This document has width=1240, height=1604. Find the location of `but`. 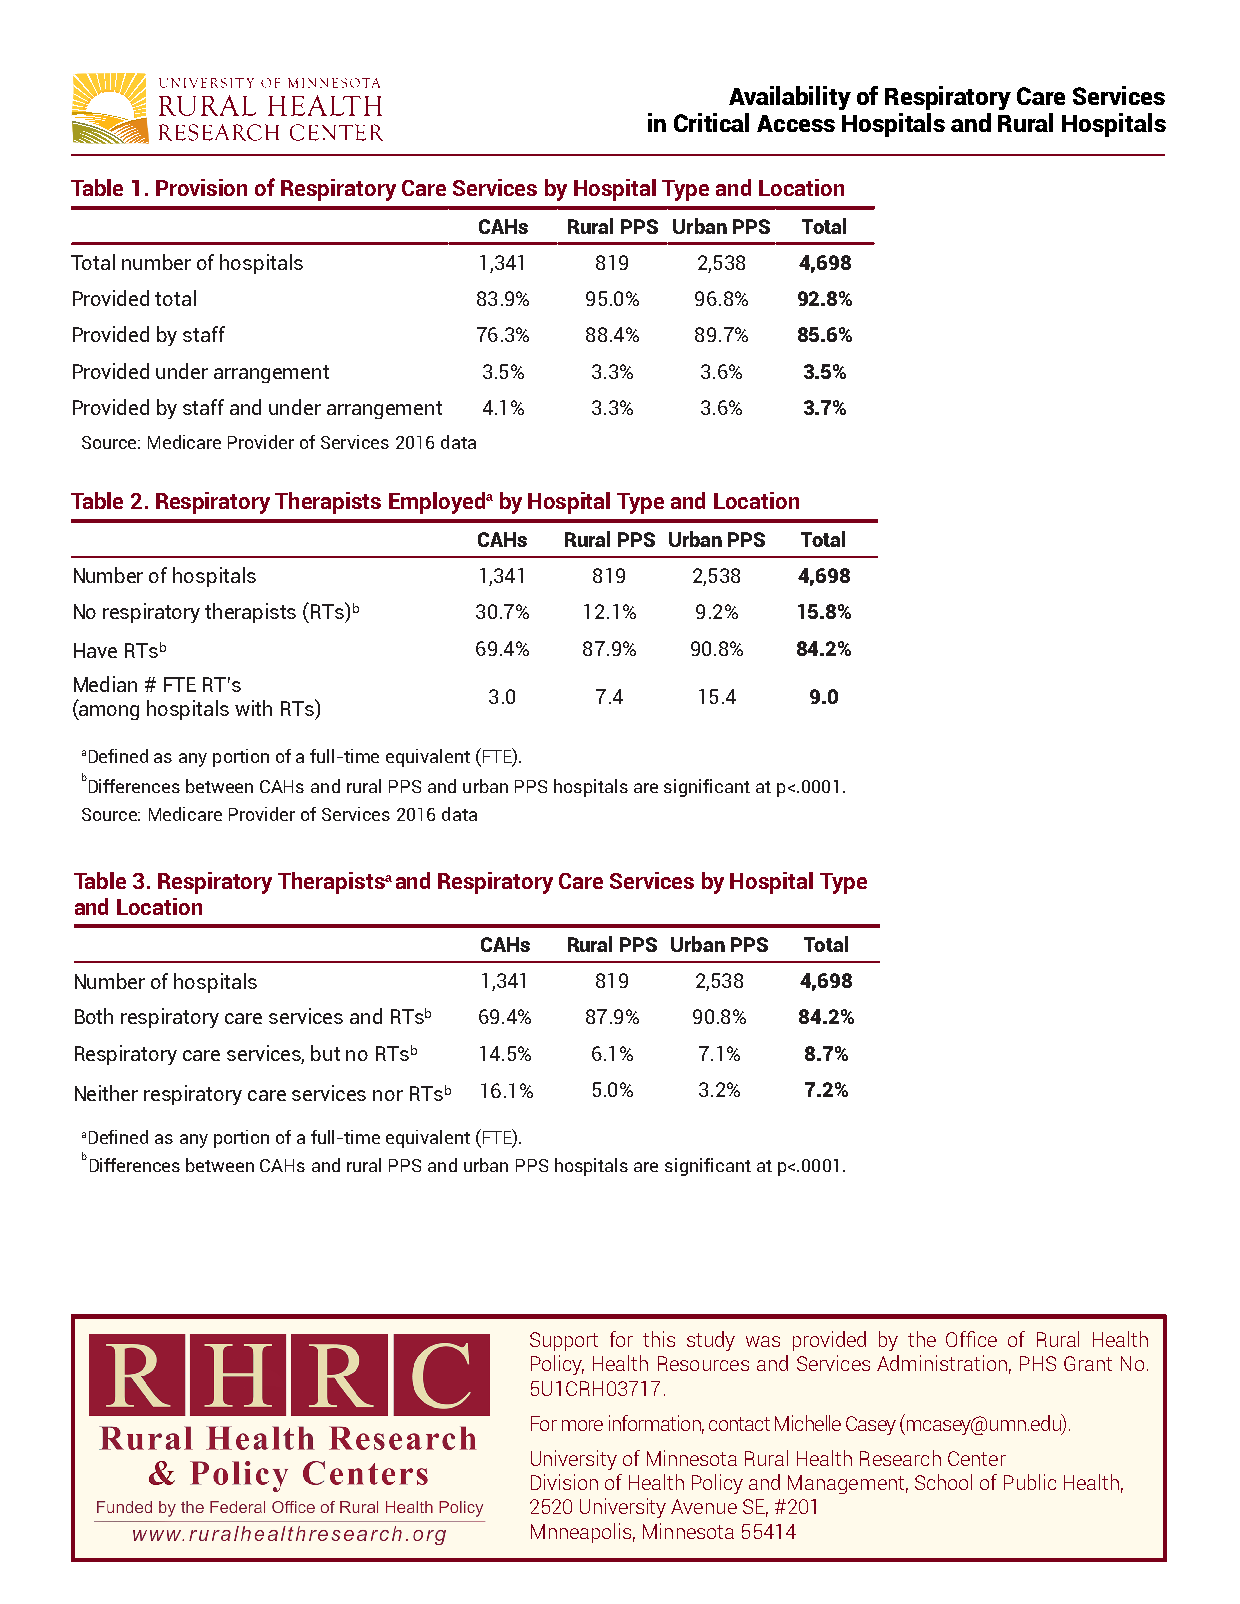

but is located at coordinates (325, 1053).
